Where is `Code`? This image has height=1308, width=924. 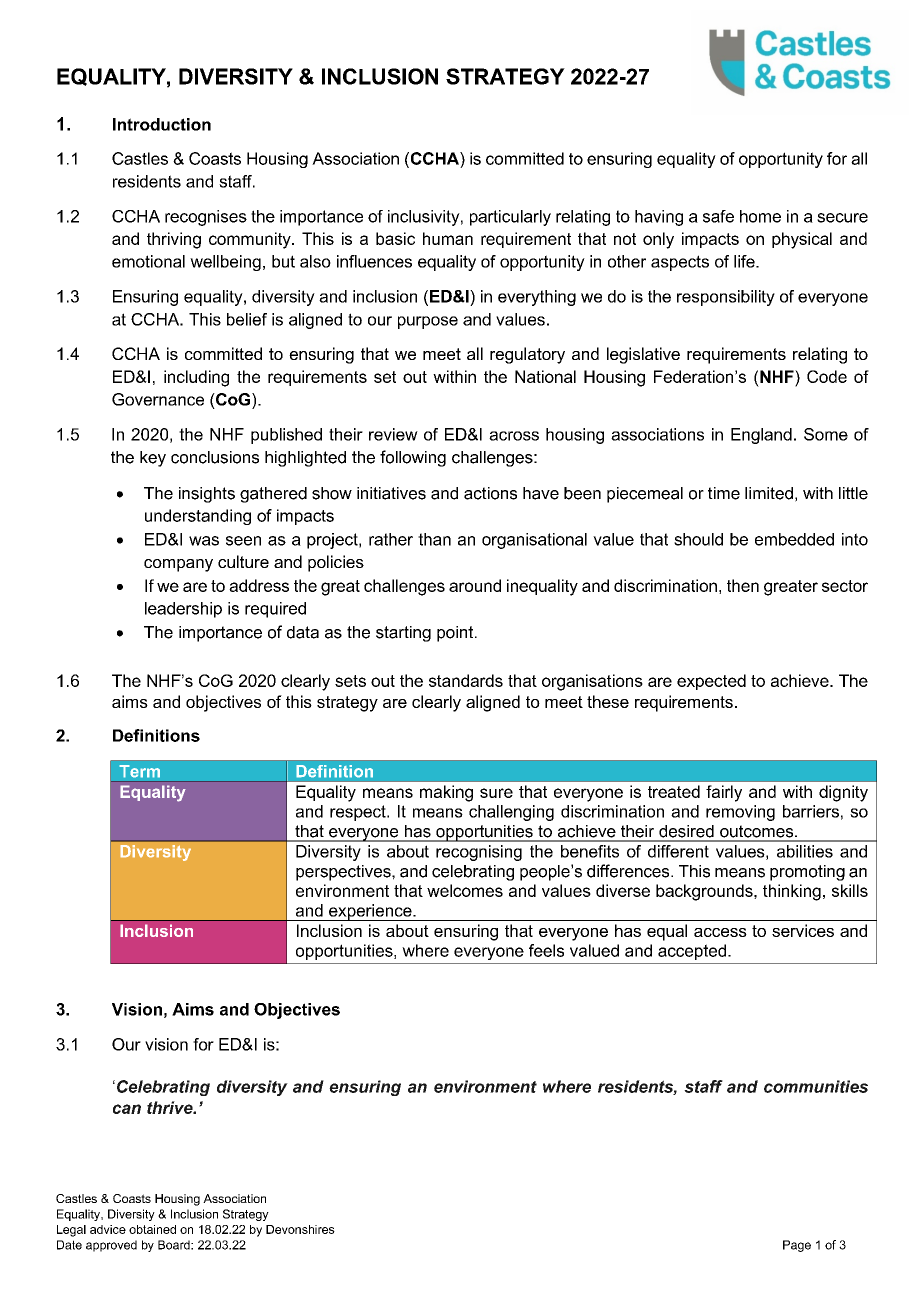
Code is located at coordinates (827, 376).
